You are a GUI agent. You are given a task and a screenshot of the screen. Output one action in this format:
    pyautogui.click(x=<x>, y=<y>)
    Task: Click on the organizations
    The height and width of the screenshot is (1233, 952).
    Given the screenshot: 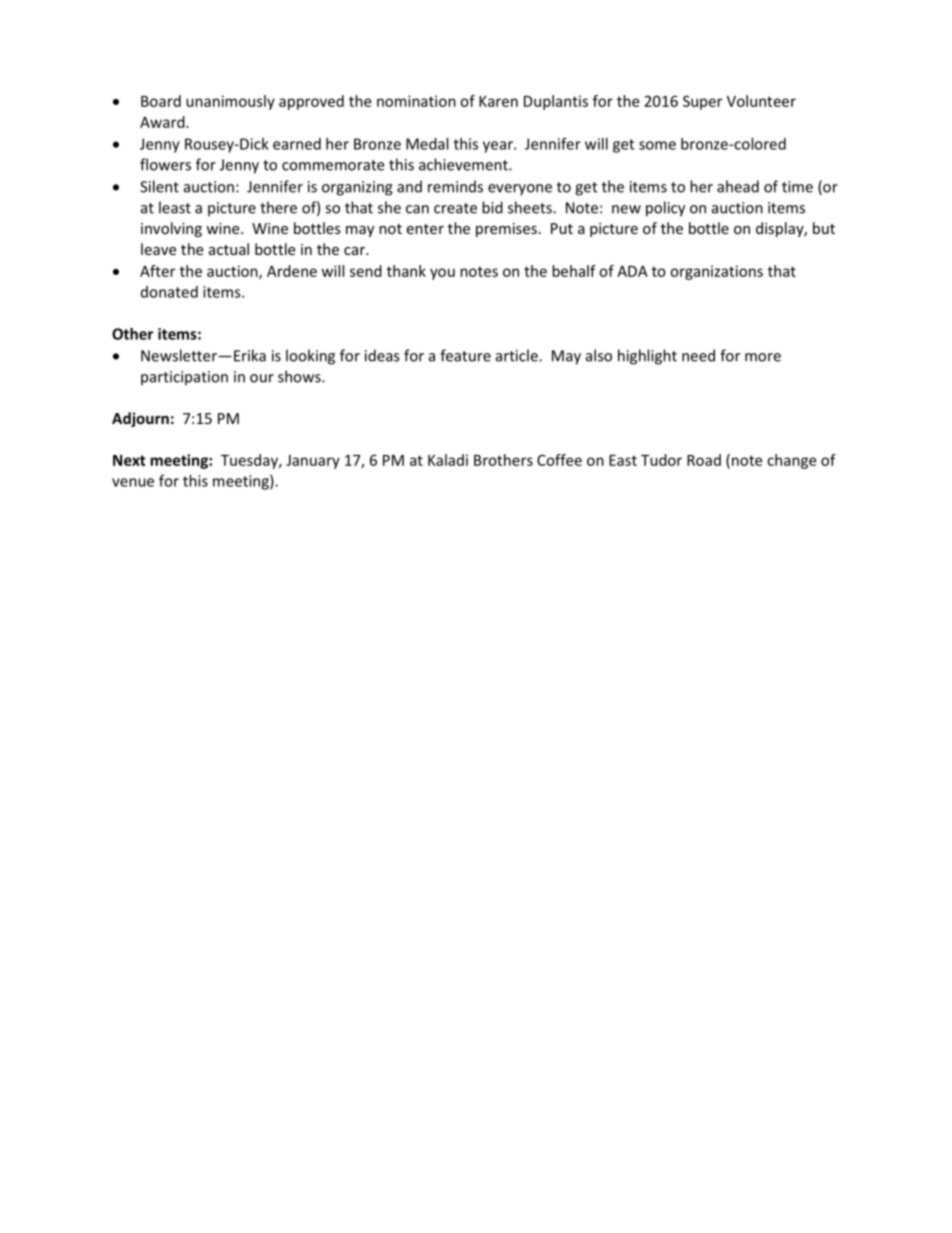 What is the action you would take?
    pyautogui.click(x=716, y=272)
